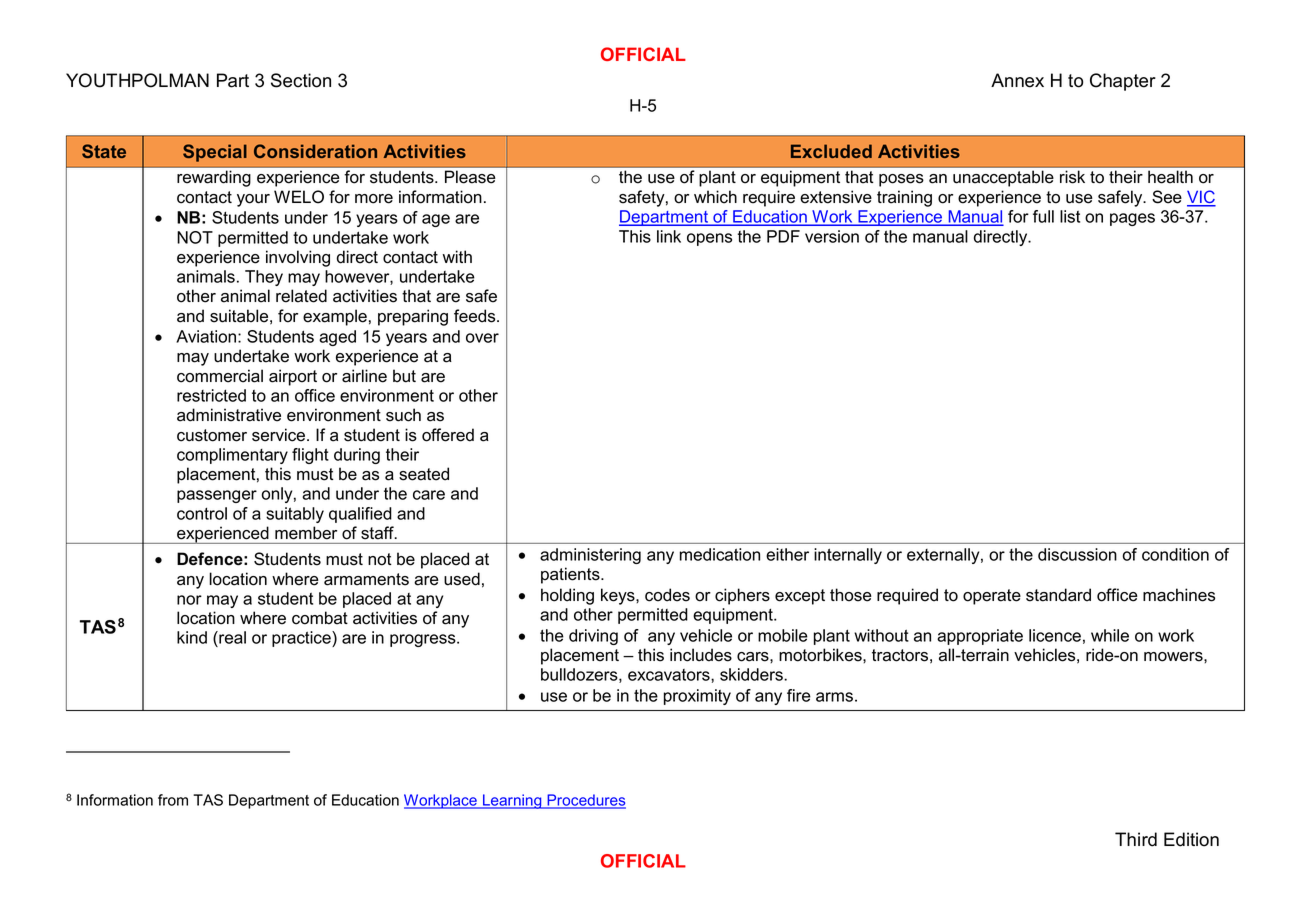 The height and width of the page is (924, 1308). What do you see at coordinates (231, 639) in the page?
I see `real` at bounding box center [231, 639].
